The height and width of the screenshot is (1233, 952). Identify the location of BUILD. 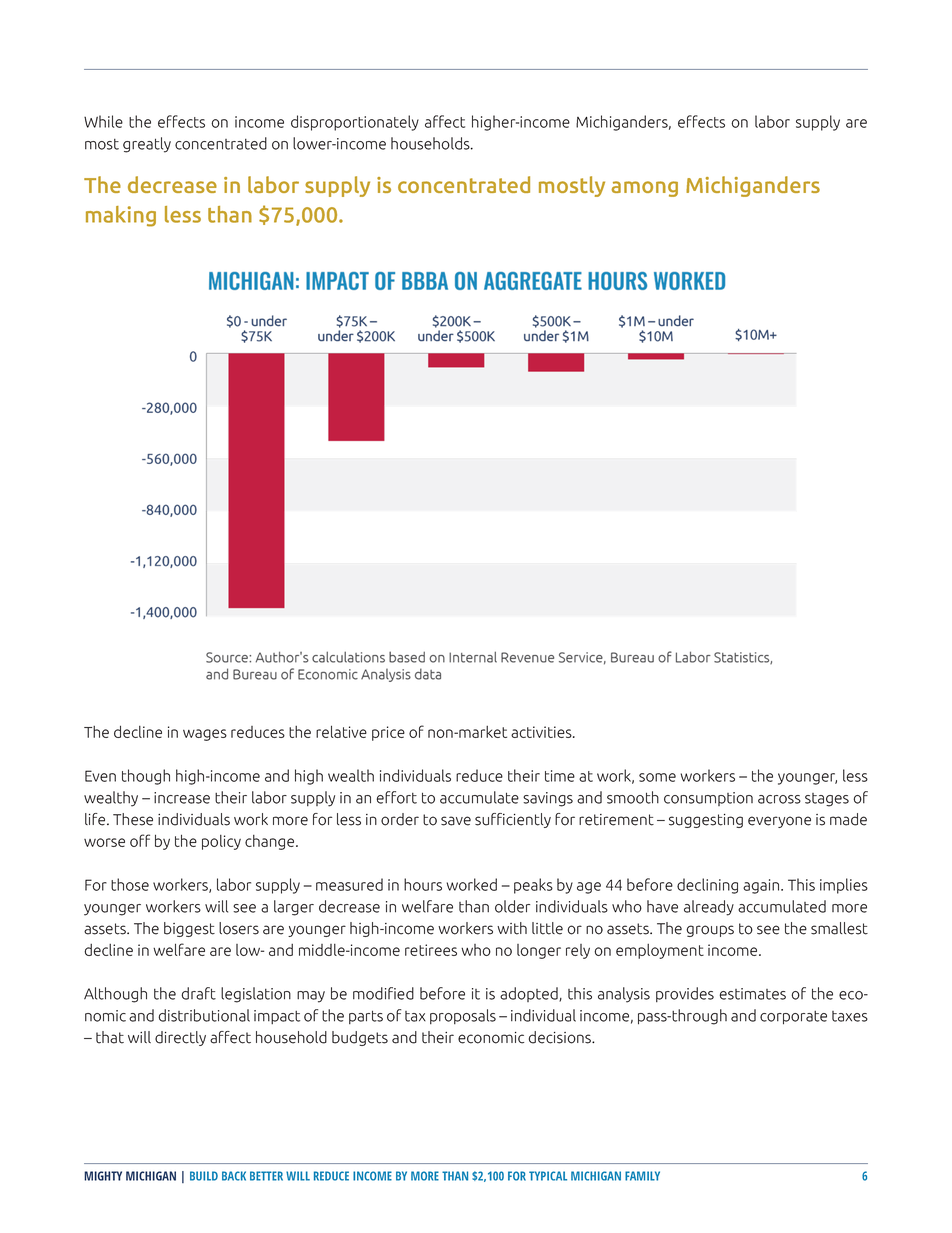
(204, 1176).
